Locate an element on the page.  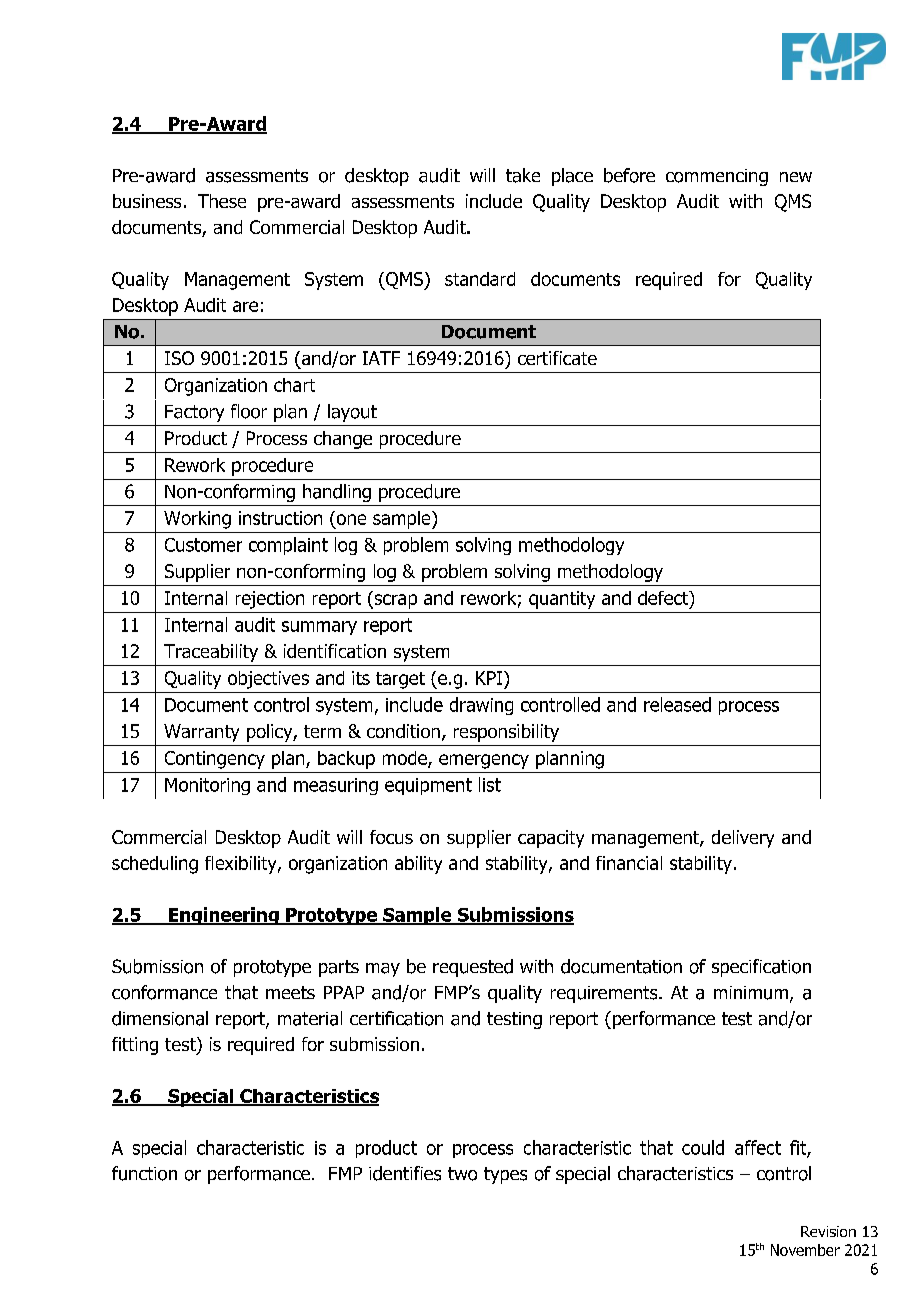
specification is located at coordinates (761, 968).
